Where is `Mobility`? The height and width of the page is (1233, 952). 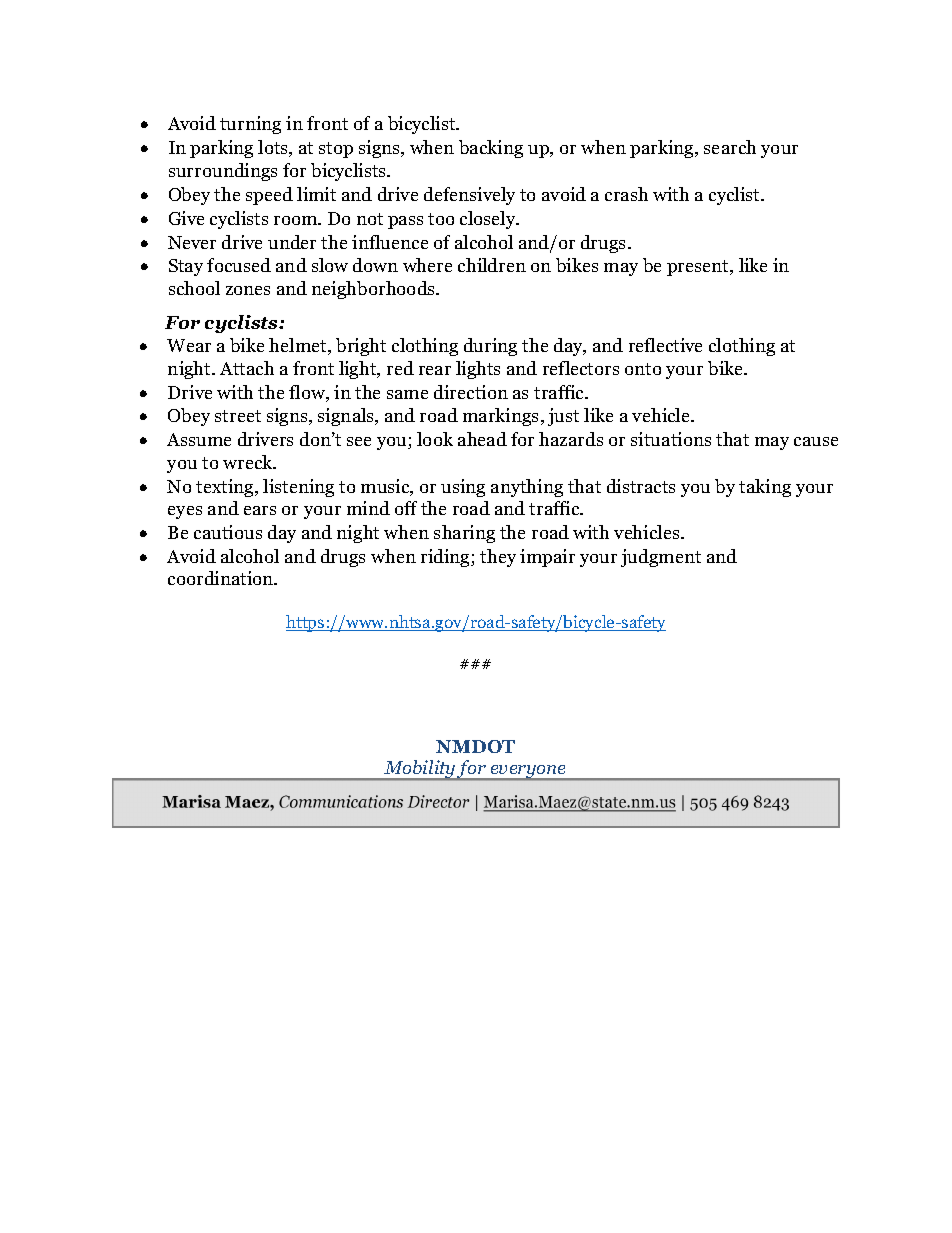 Mobility is located at coordinates (419, 770).
